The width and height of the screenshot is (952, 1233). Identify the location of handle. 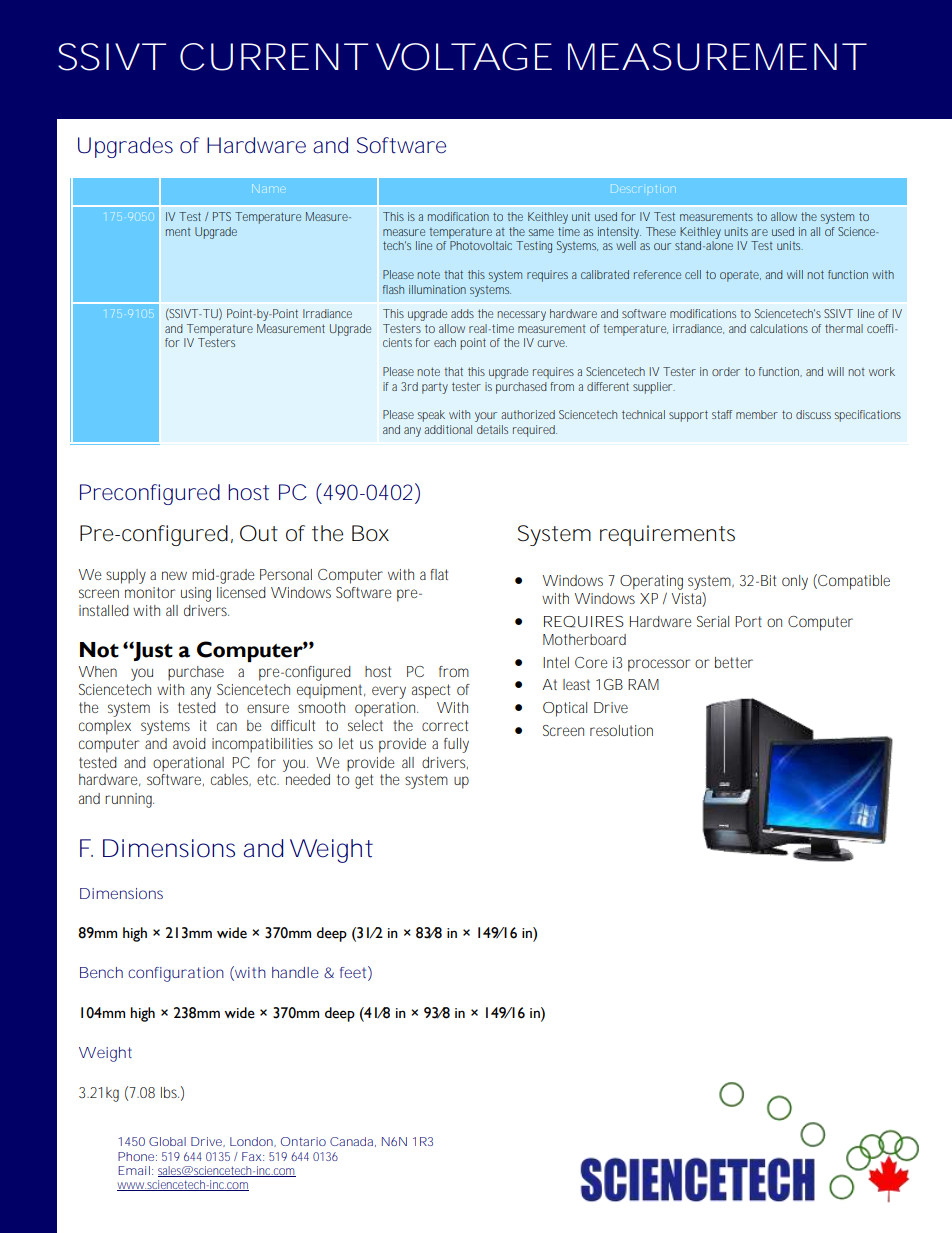
(295, 972).
